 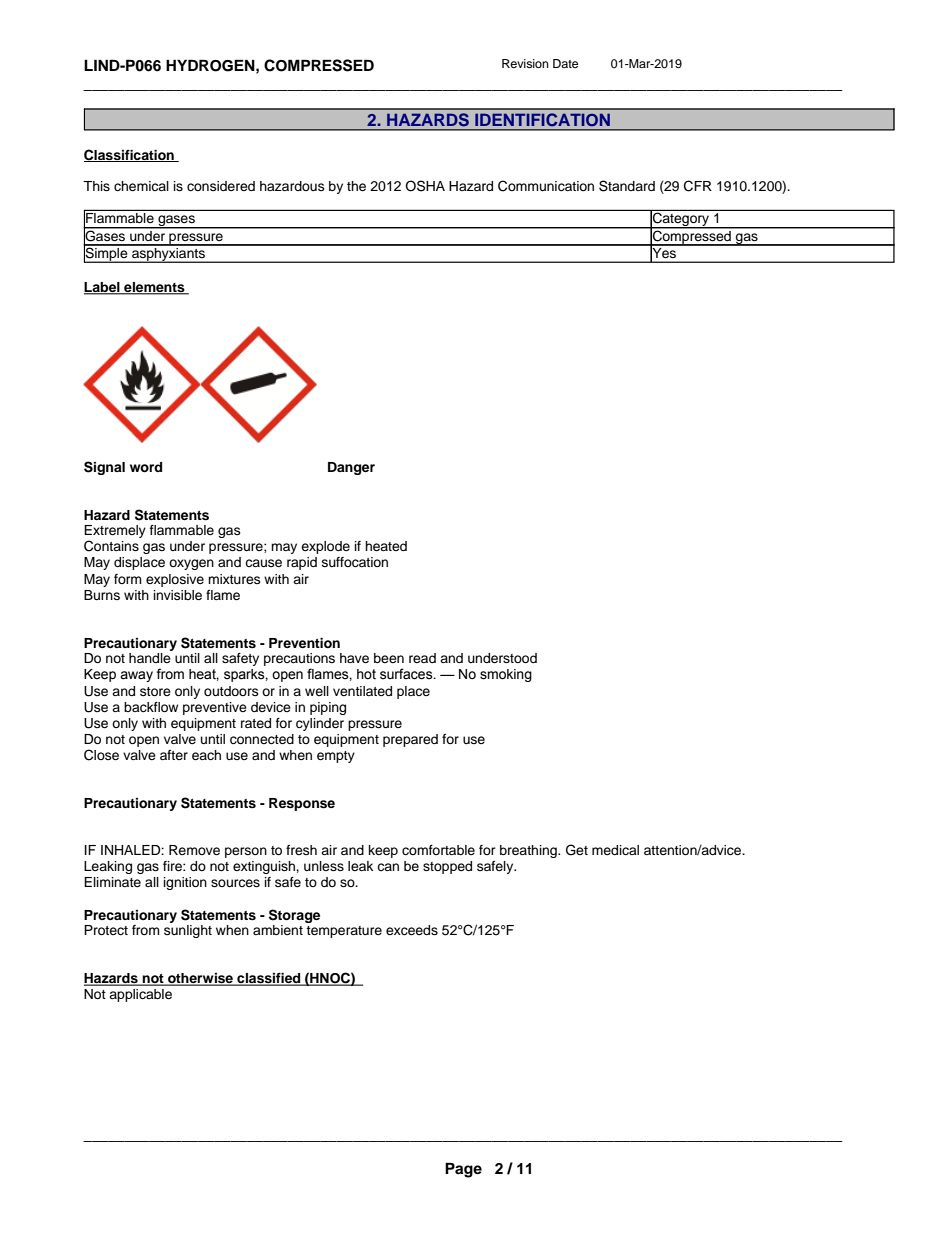 I want to click on word, so click(x=146, y=467).
